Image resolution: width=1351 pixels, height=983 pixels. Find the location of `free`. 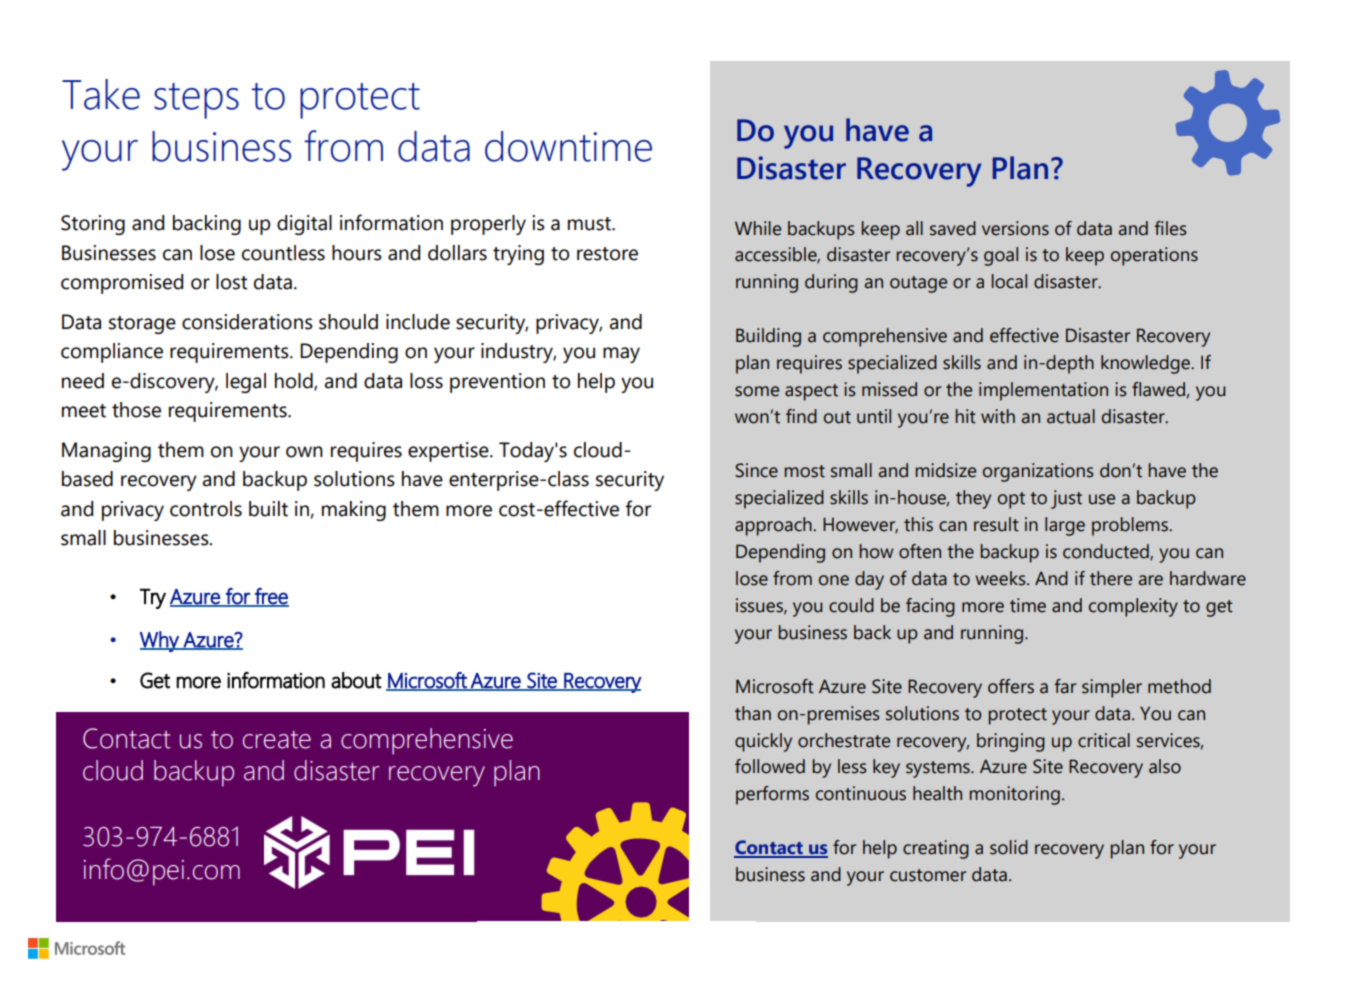

free is located at coordinates (271, 597).
